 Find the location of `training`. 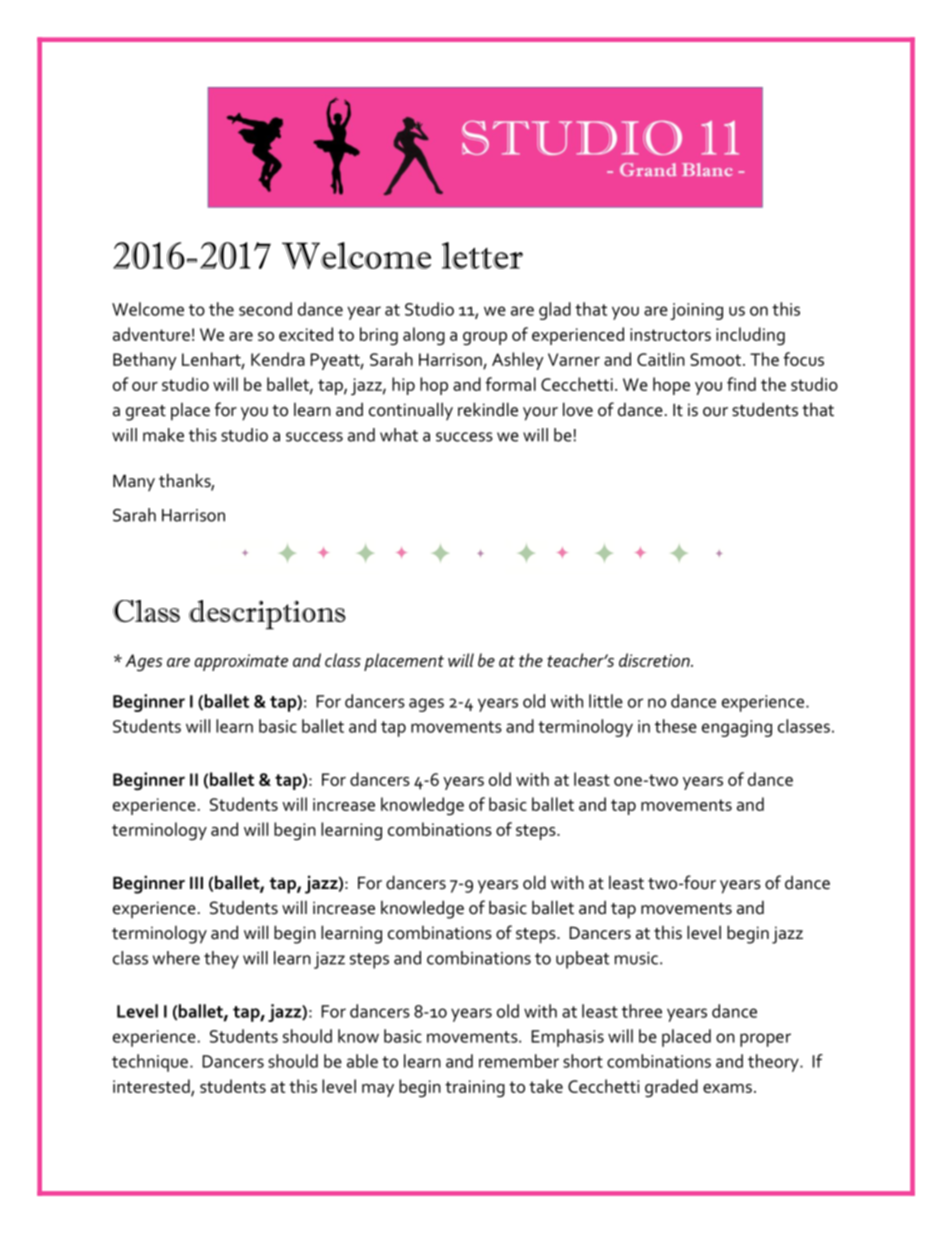

training is located at coordinates (475, 1088).
